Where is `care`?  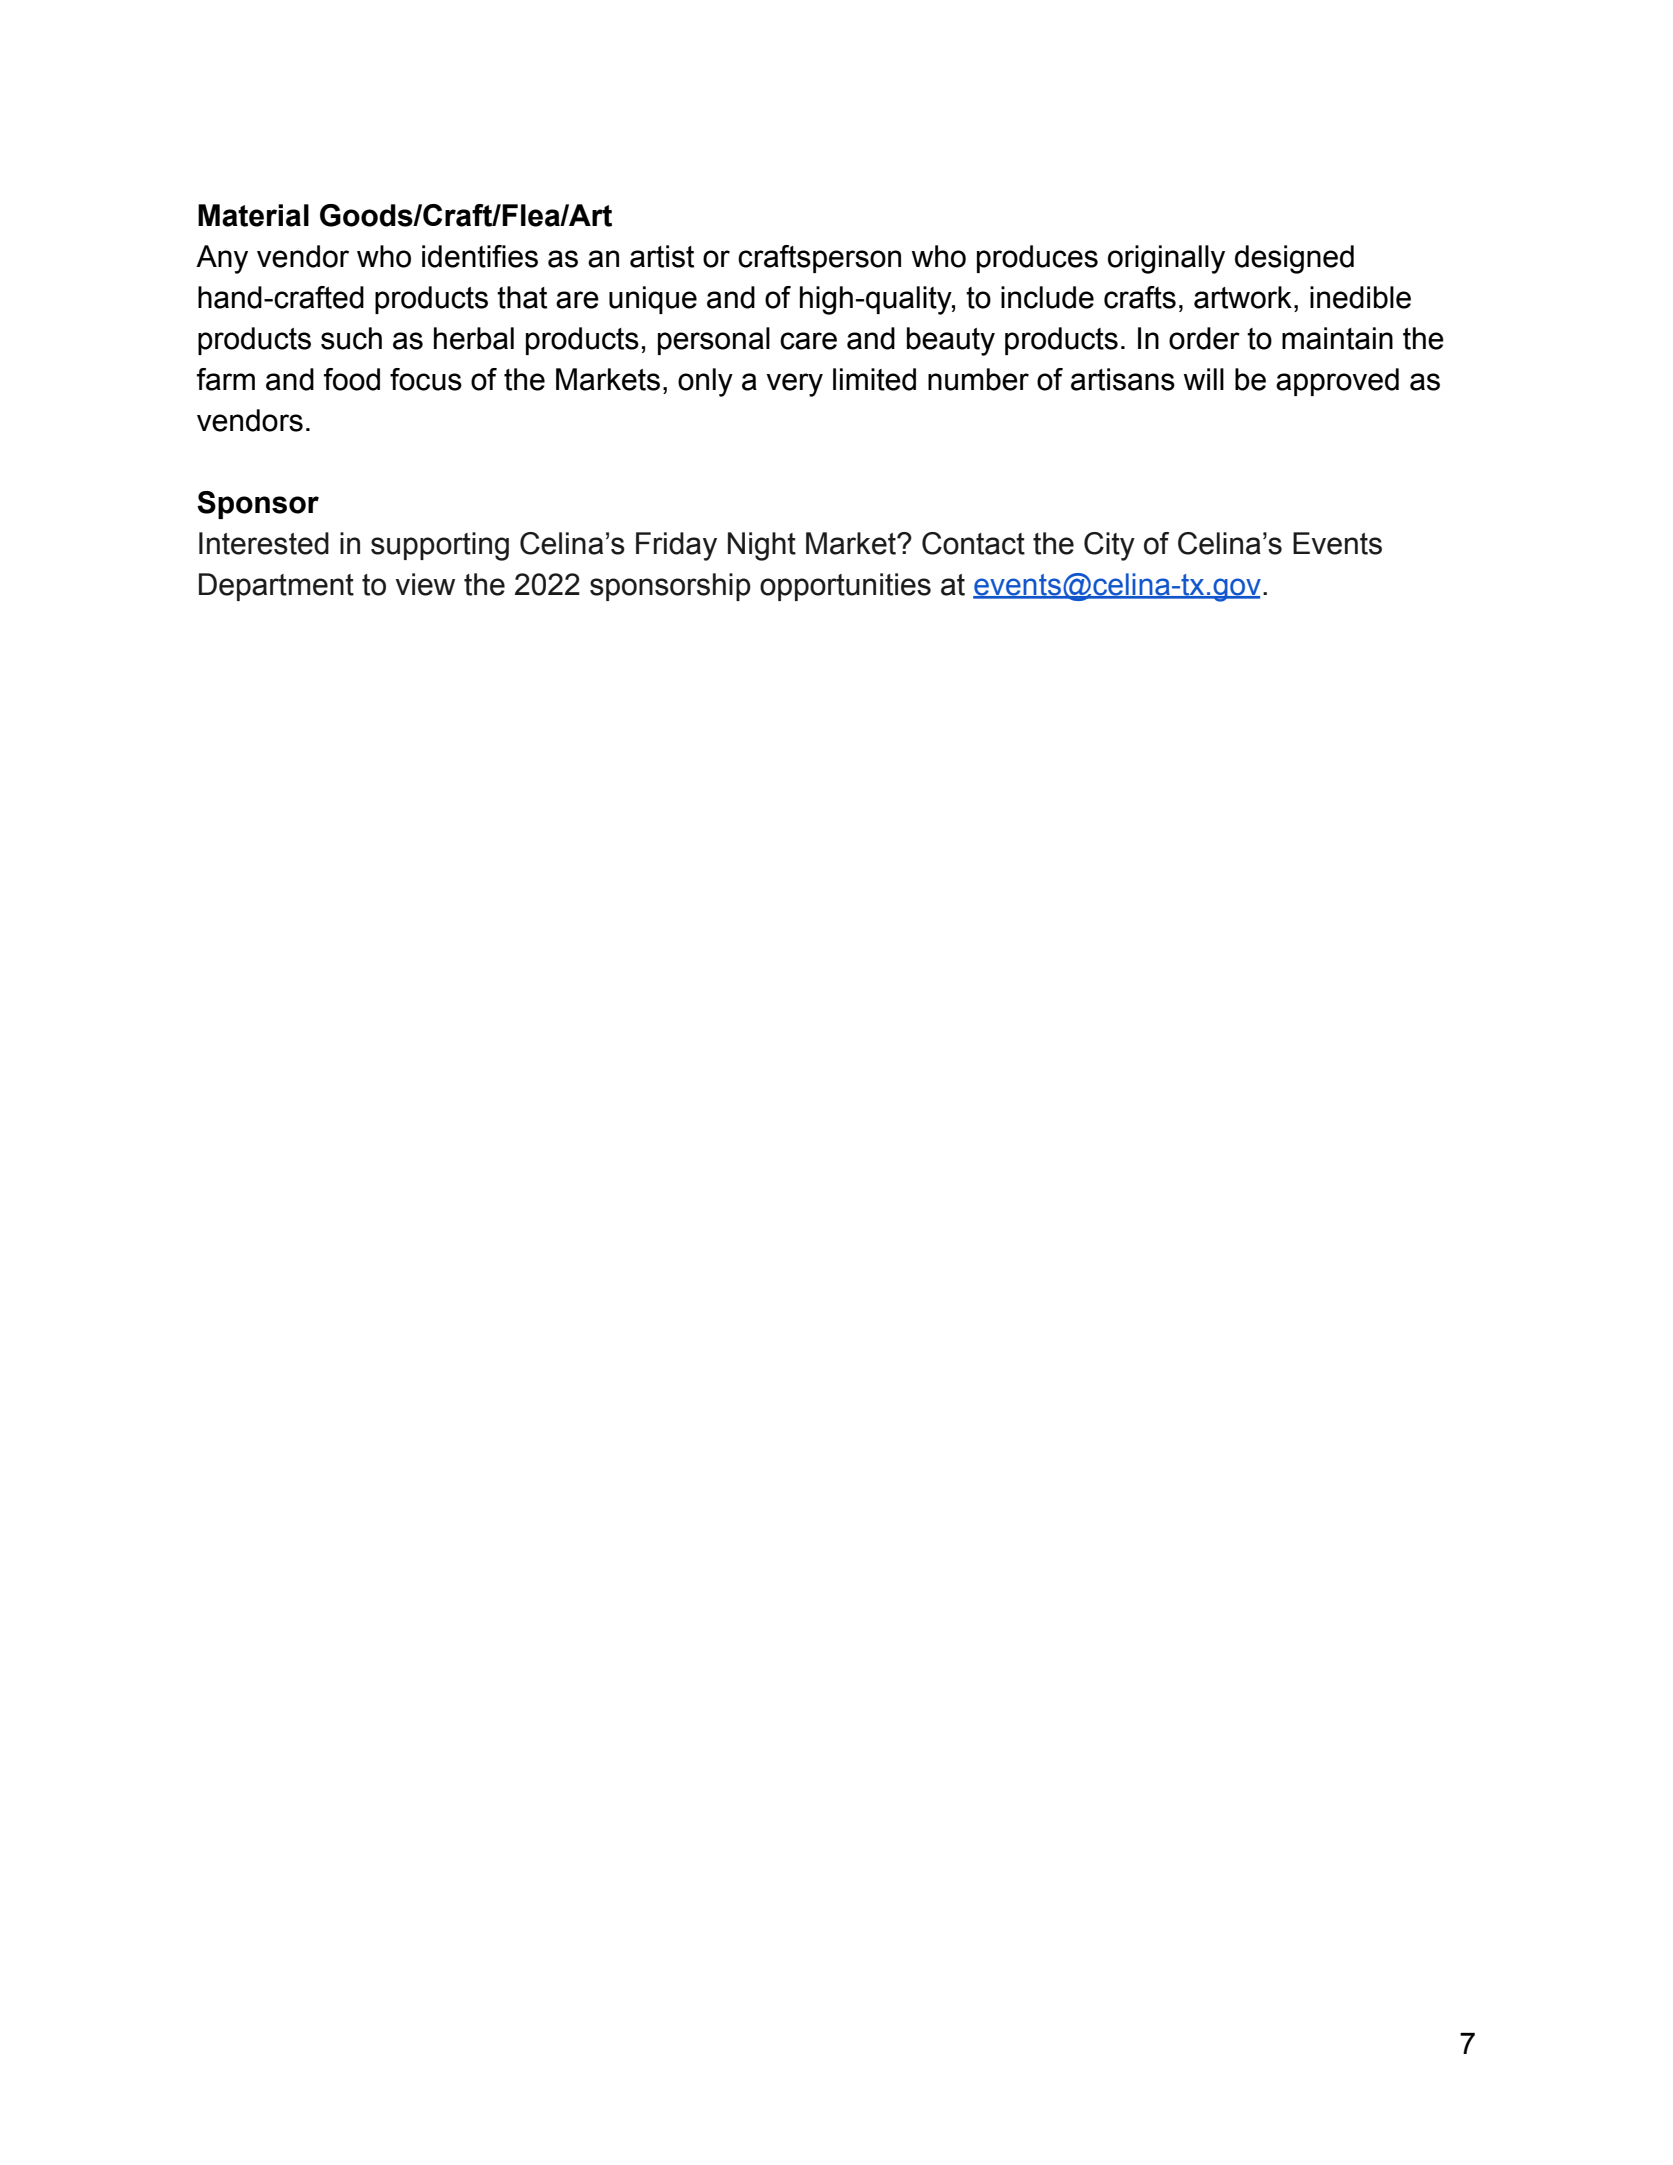
care is located at coordinates (808, 341).
